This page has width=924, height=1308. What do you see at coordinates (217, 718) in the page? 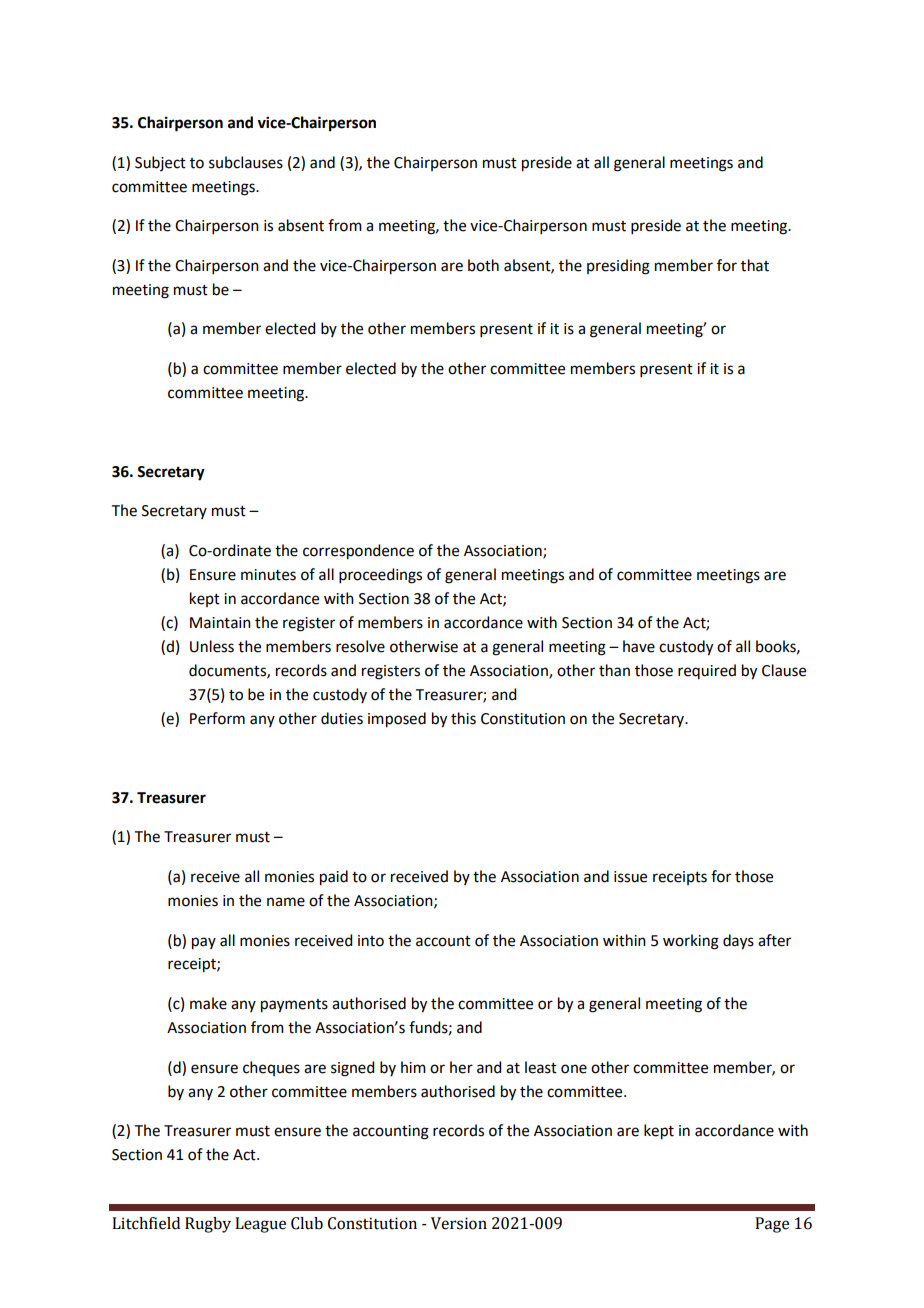
I see `Perform` at bounding box center [217, 718].
